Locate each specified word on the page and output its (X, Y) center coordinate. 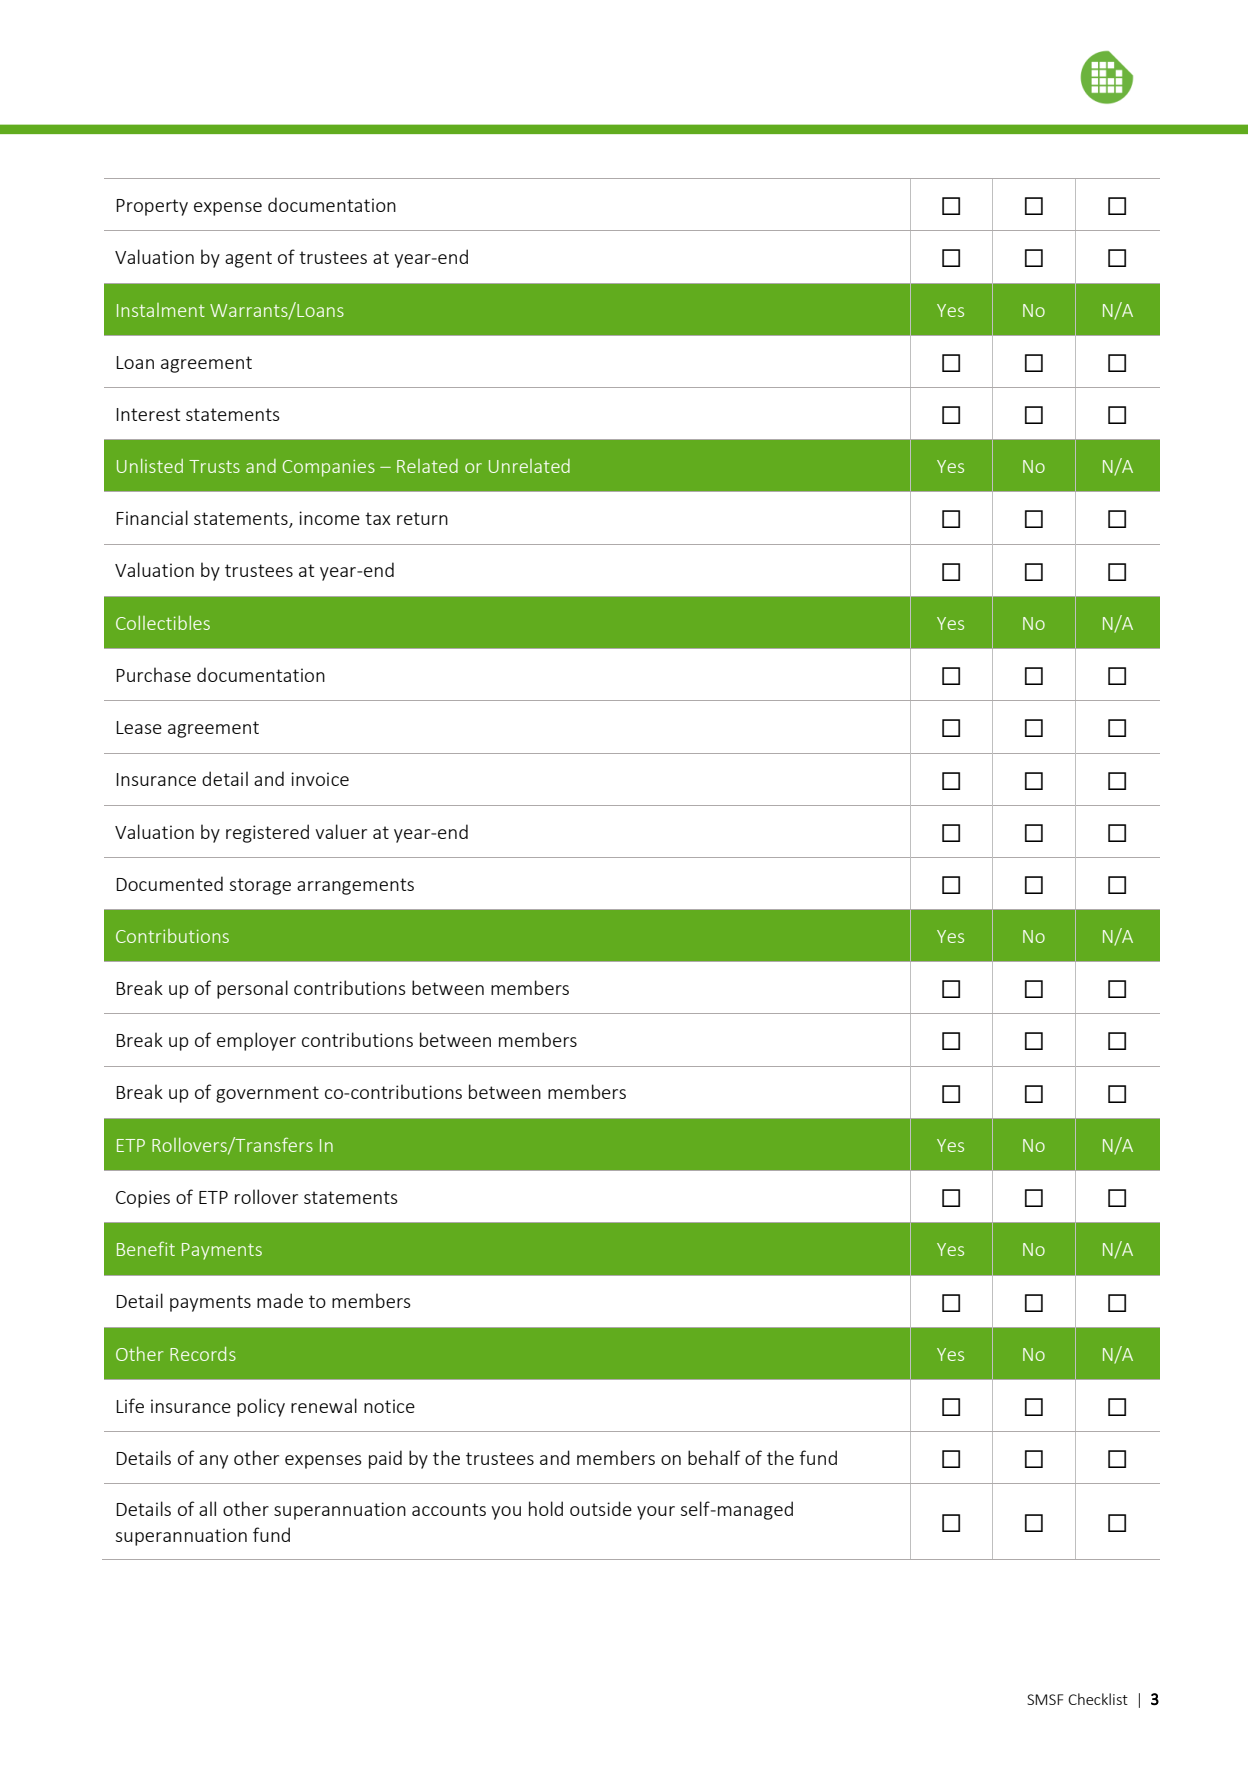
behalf (714, 1457)
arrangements (355, 886)
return (422, 518)
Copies (143, 1199)
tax (378, 518)
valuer (341, 831)
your (656, 1513)
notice (389, 1406)
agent (248, 259)
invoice (320, 779)
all (207, 1508)
